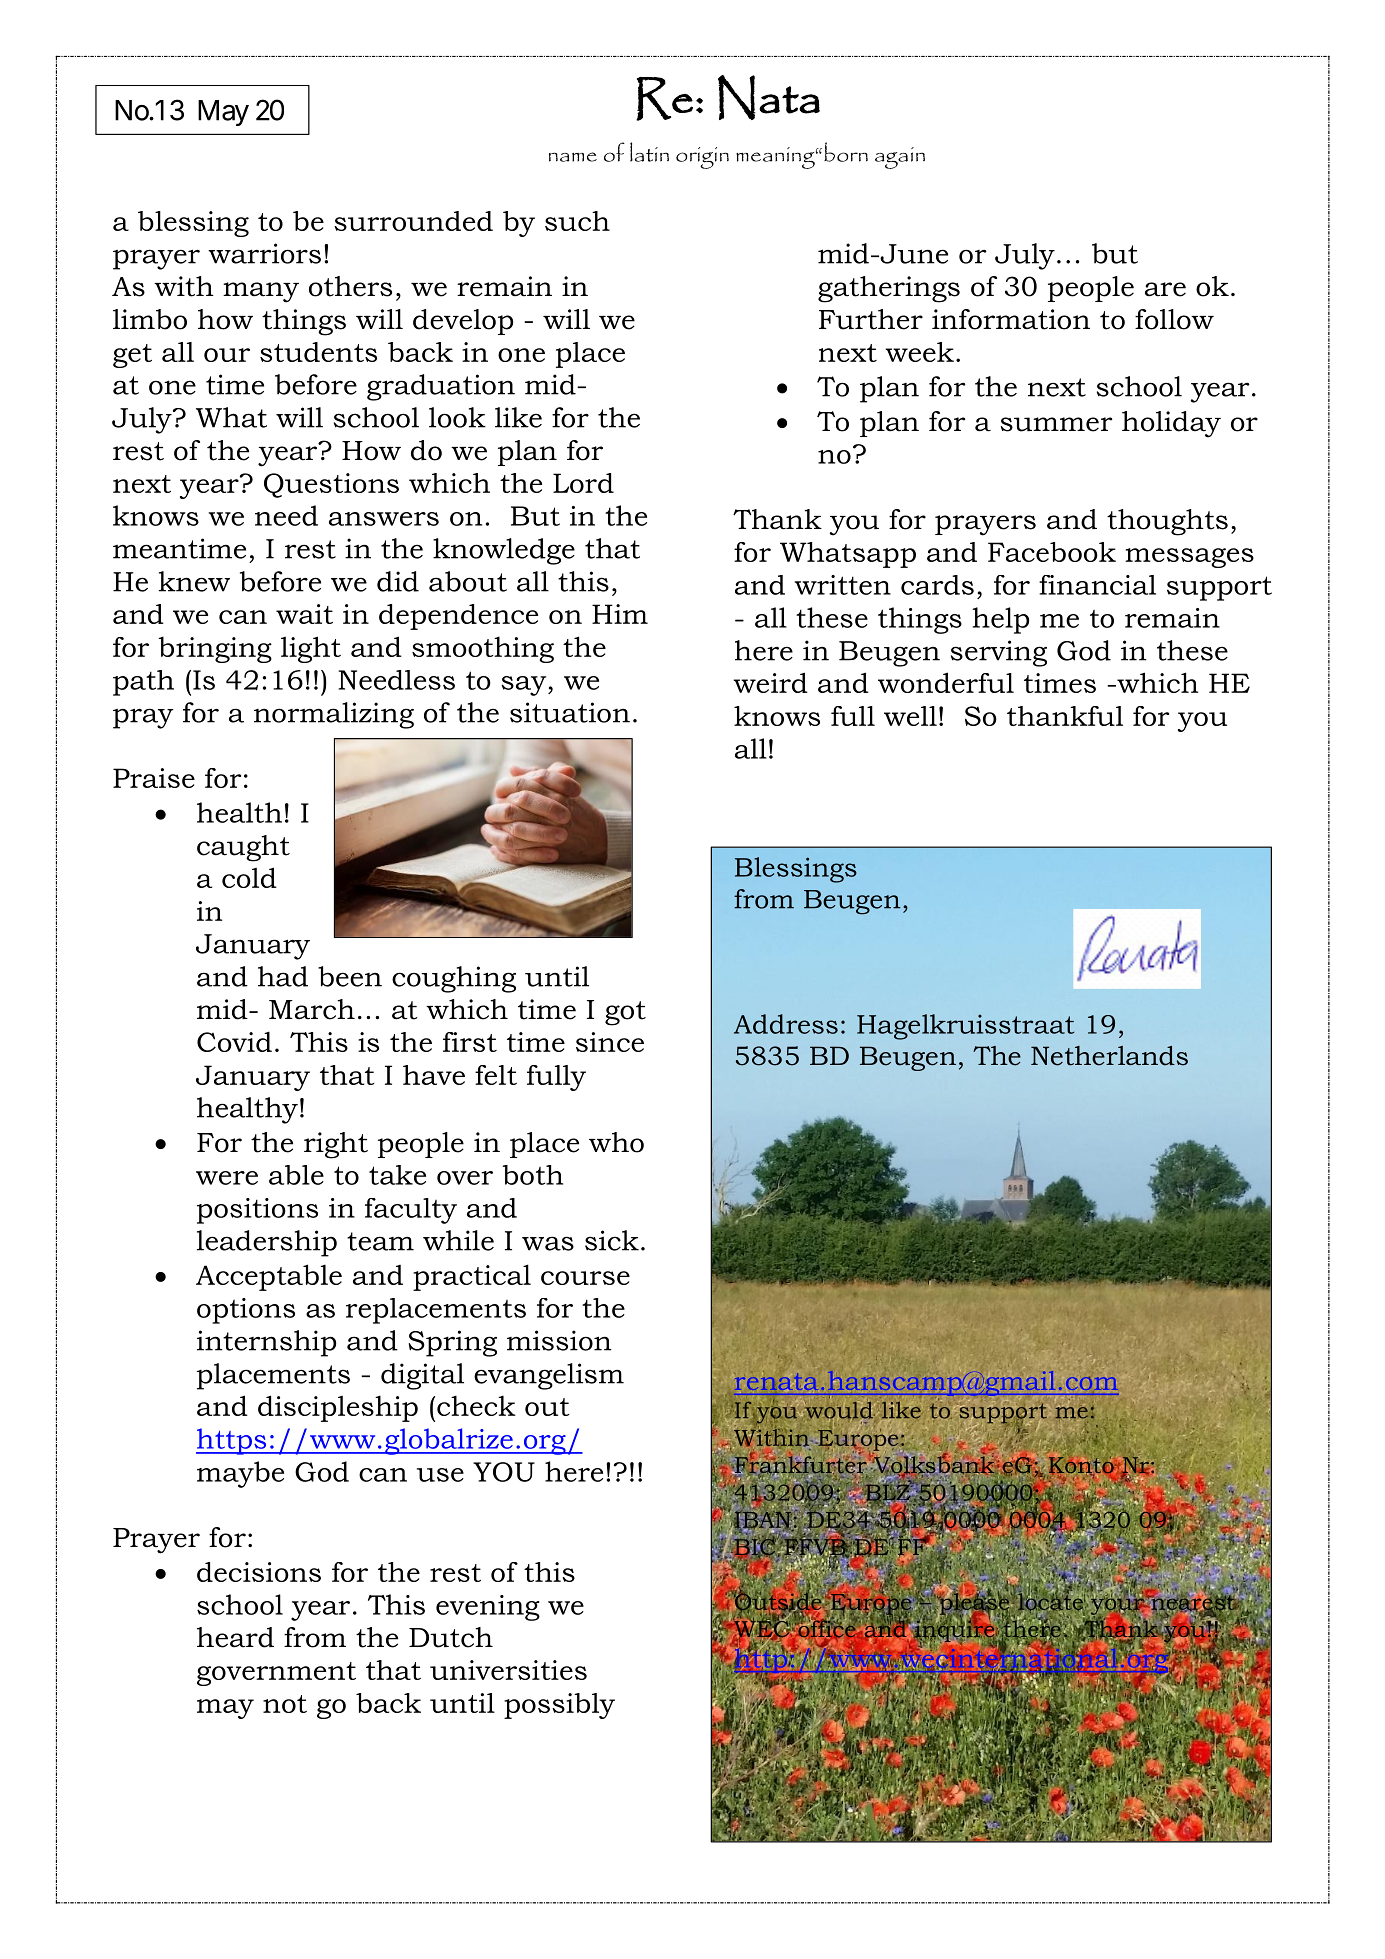 The width and height of the screenshot is (1385, 1959). I want to click on possibly, so click(559, 1706).
